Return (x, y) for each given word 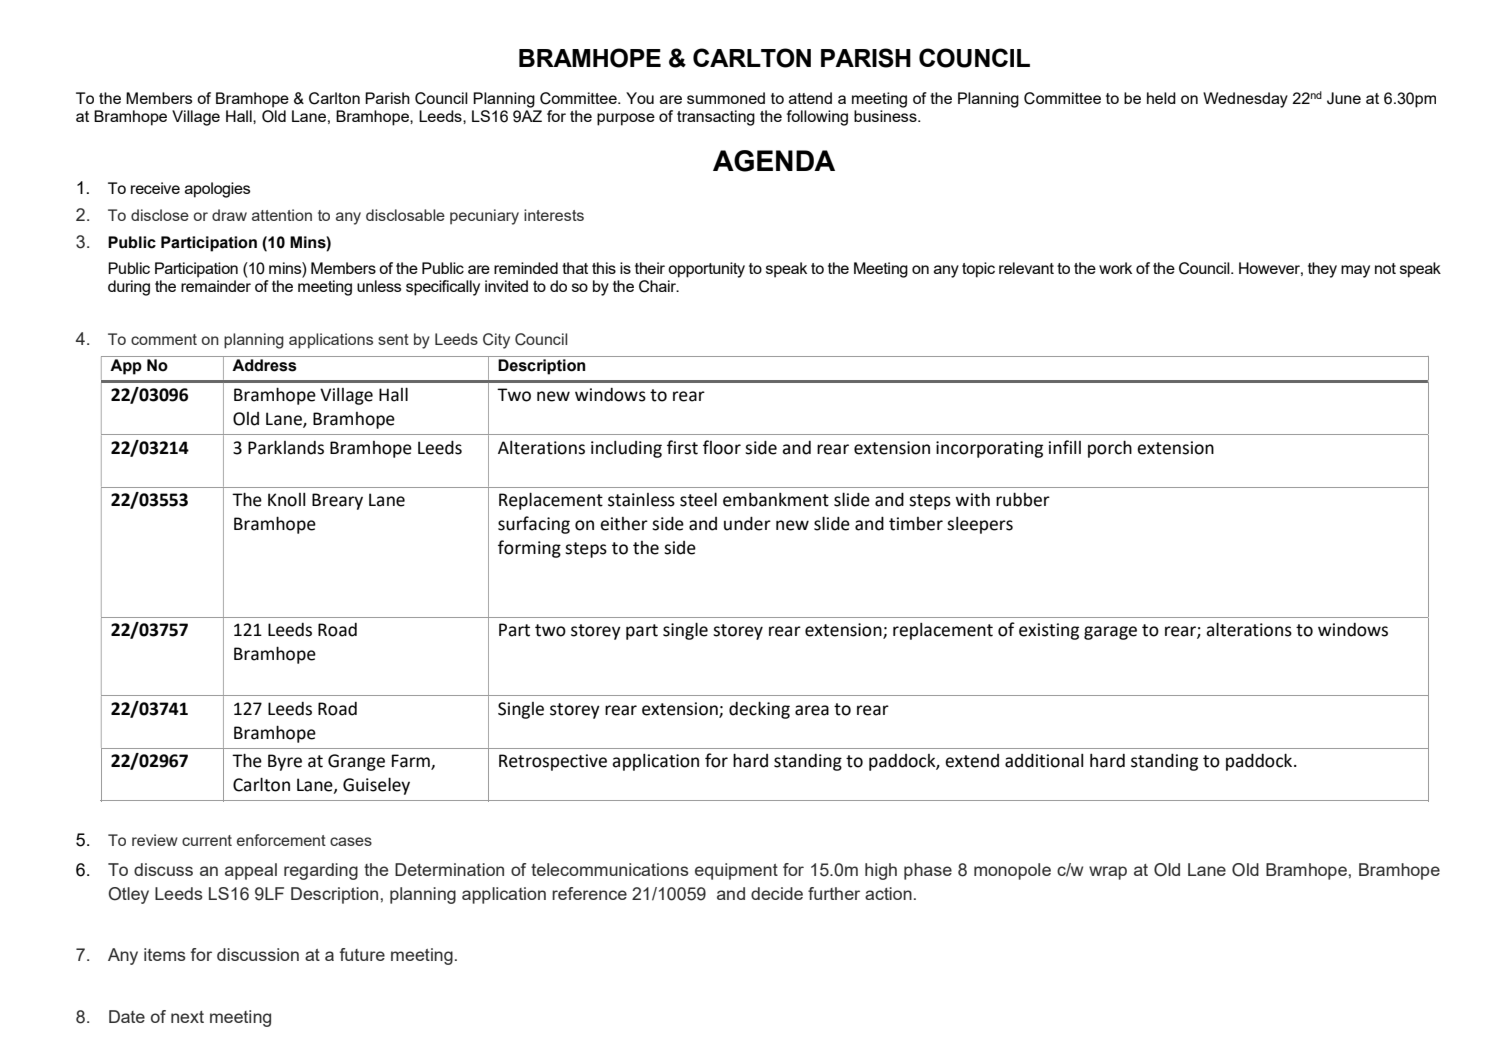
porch (1110, 449)
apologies (217, 190)
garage (1110, 633)
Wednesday (1245, 100)
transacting (716, 118)
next (187, 1017)
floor (722, 447)
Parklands (286, 447)
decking (759, 710)
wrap (1108, 873)
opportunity (706, 270)
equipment (736, 871)
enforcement (281, 840)
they (1322, 270)
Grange (356, 762)
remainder (216, 286)
